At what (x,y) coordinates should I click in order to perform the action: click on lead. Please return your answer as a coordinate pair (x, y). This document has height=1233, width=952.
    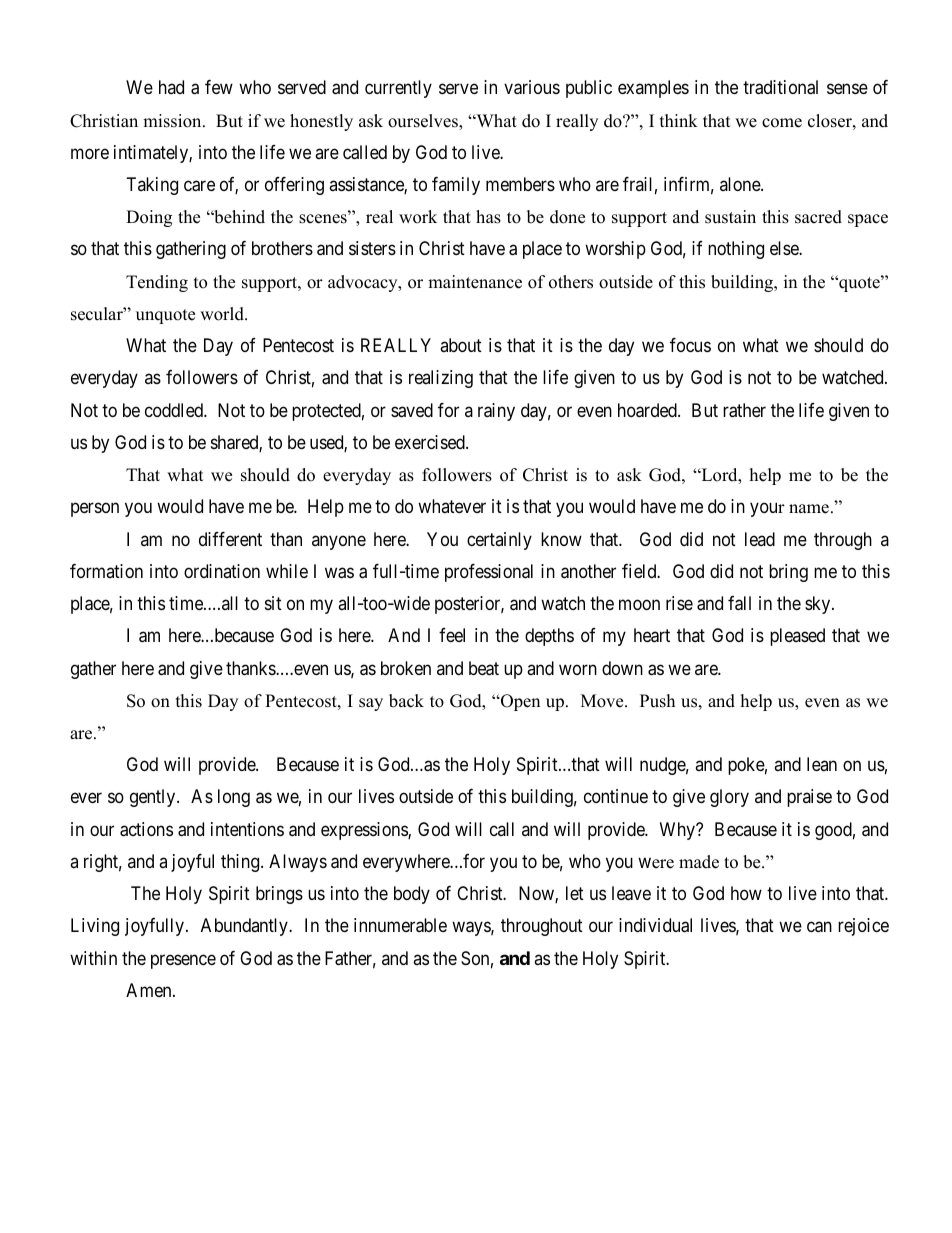
    Looking at the image, I should click on (760, 539).
